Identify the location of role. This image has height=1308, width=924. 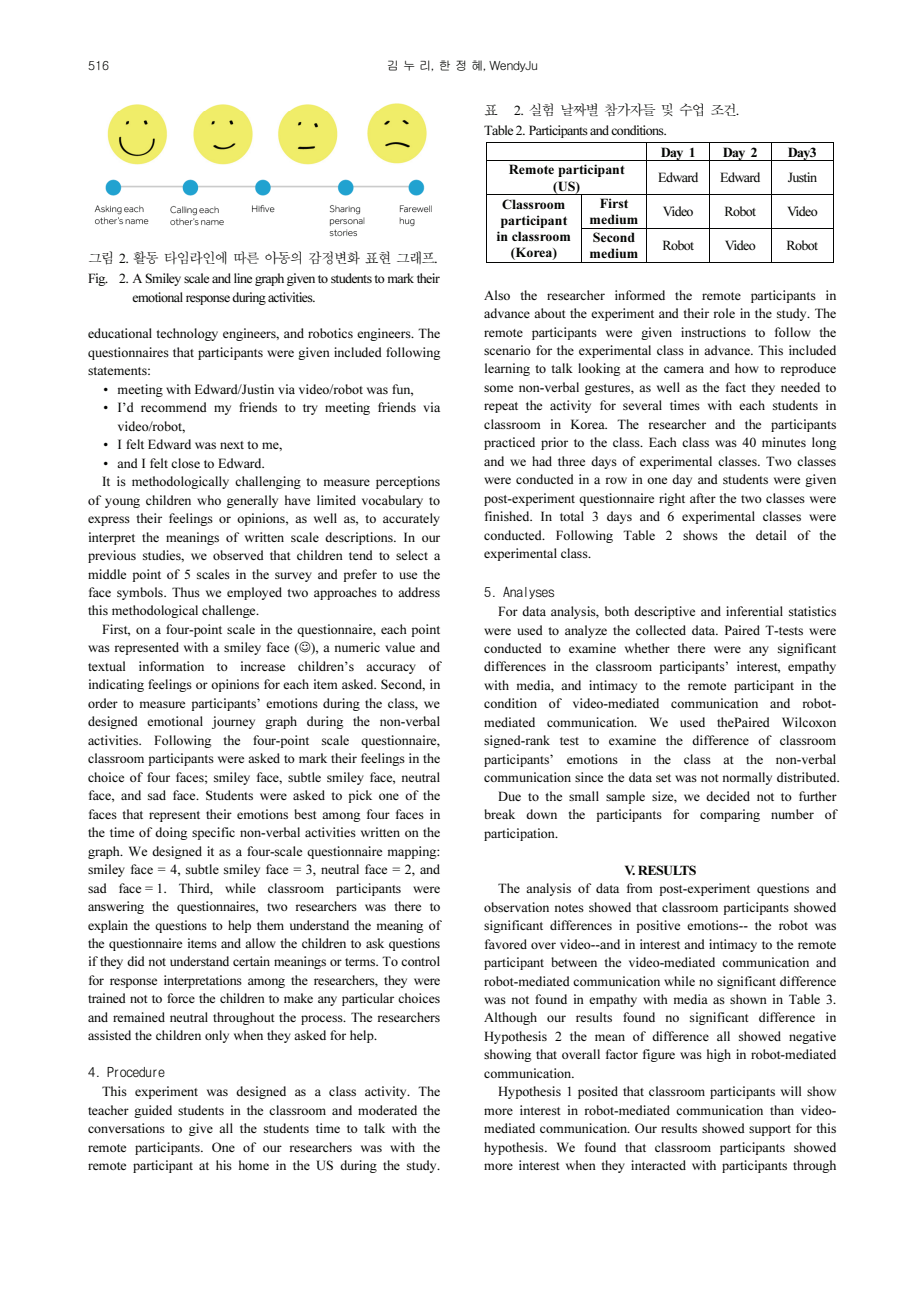
(724, 313).
